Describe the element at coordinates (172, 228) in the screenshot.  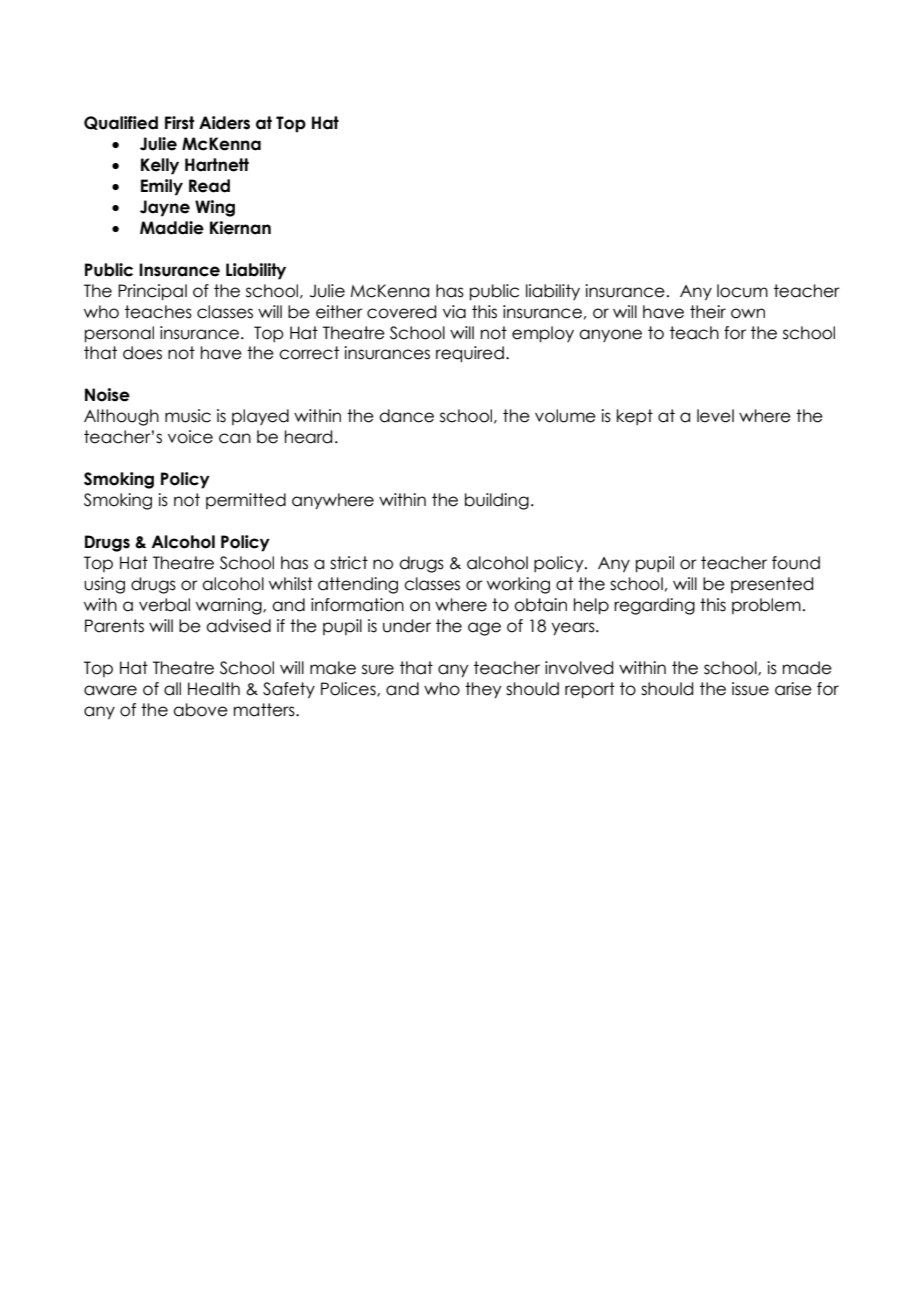
I see `Maddie` at that location.
